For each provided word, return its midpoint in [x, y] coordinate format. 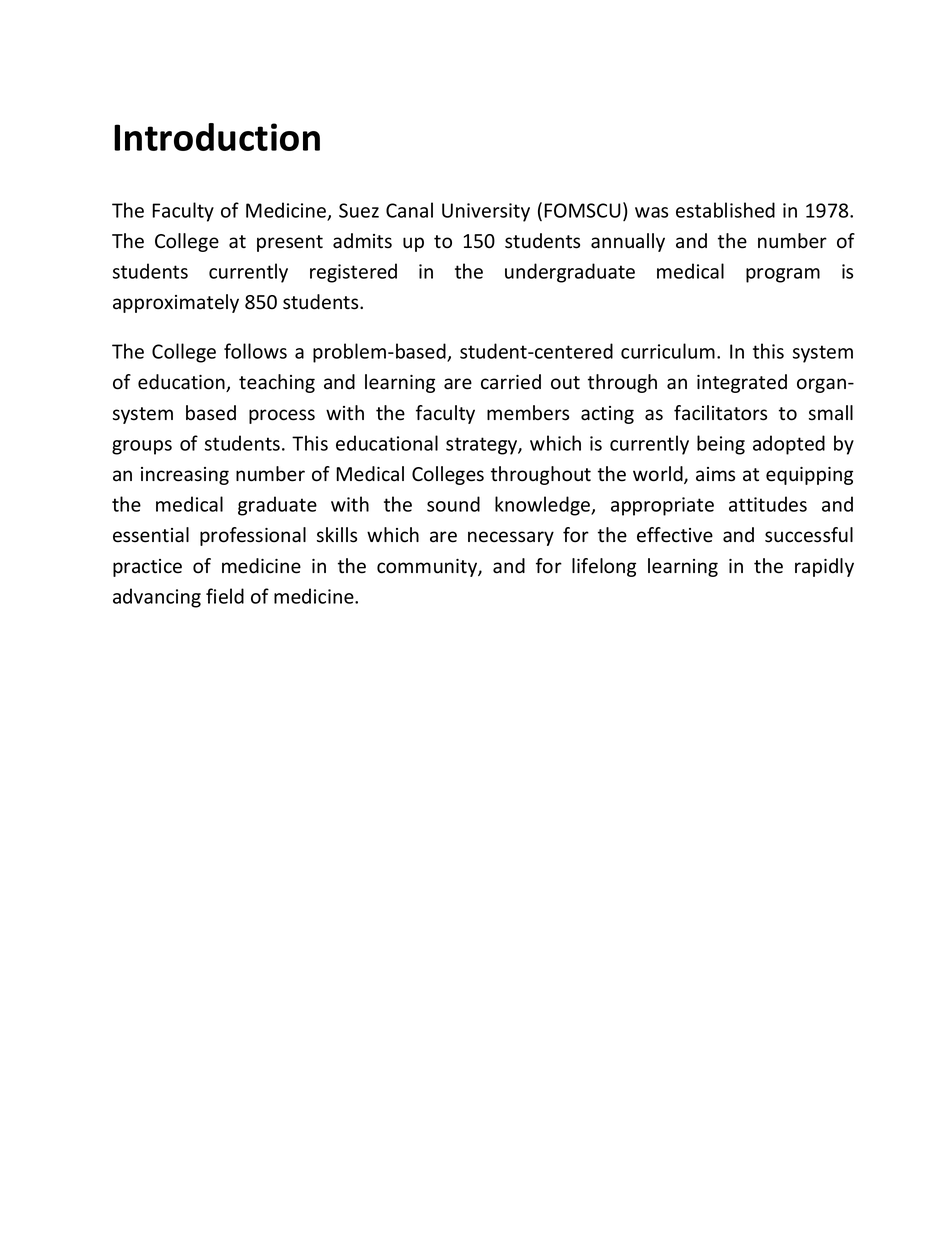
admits [362, 241]
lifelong [604, 567]
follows [255, 351]
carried [511, 382]
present [290, 243]
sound [453, 504]
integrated [742, 383]
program [783, 275]
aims [715, 474]
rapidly [824, 567]
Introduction [217, 137]
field [225, 596]
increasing [185, 476]
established [725, 210]
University [486, 212]
